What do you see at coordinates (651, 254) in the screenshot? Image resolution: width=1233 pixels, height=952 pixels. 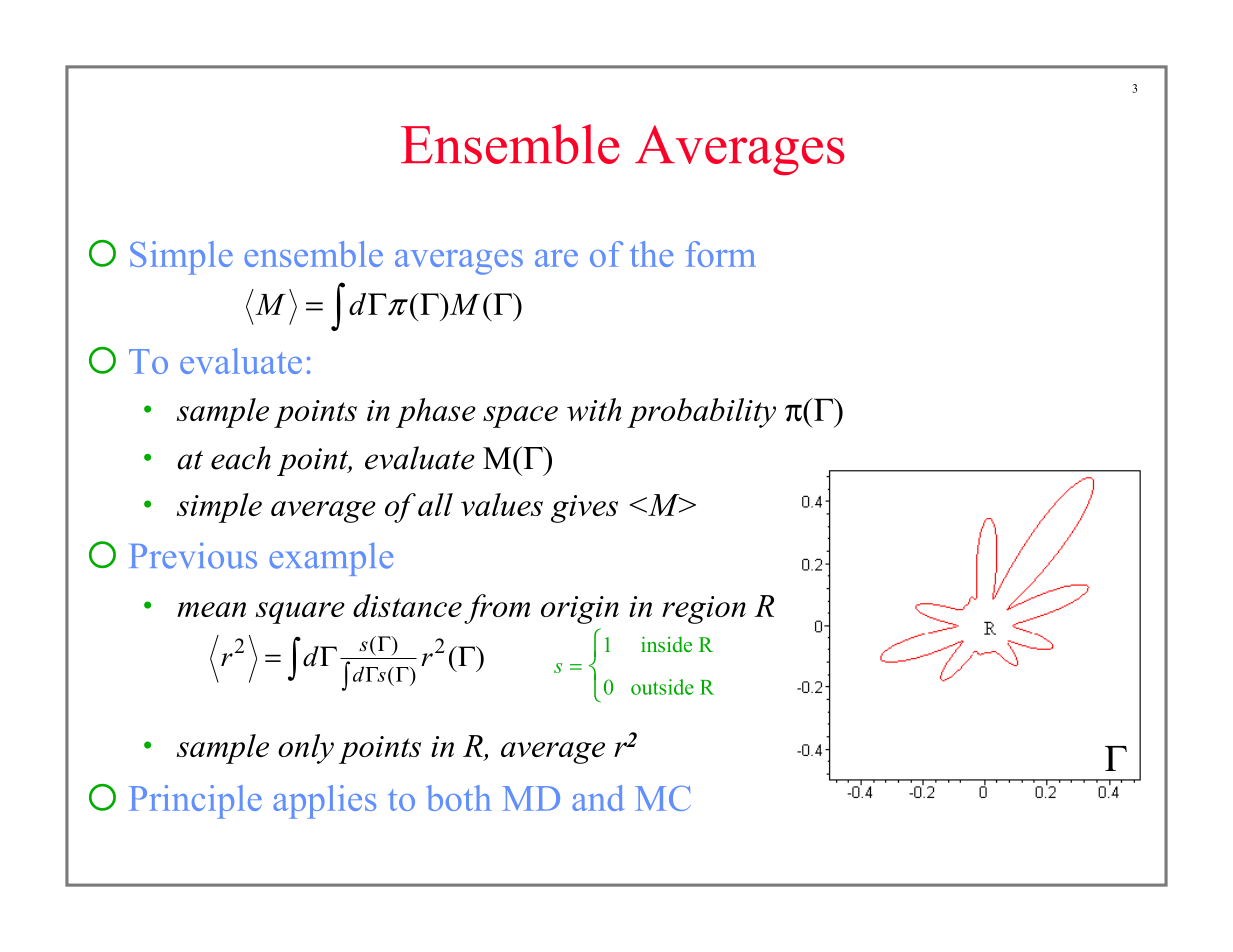 I see `the` at bounding box center [651, 254].
